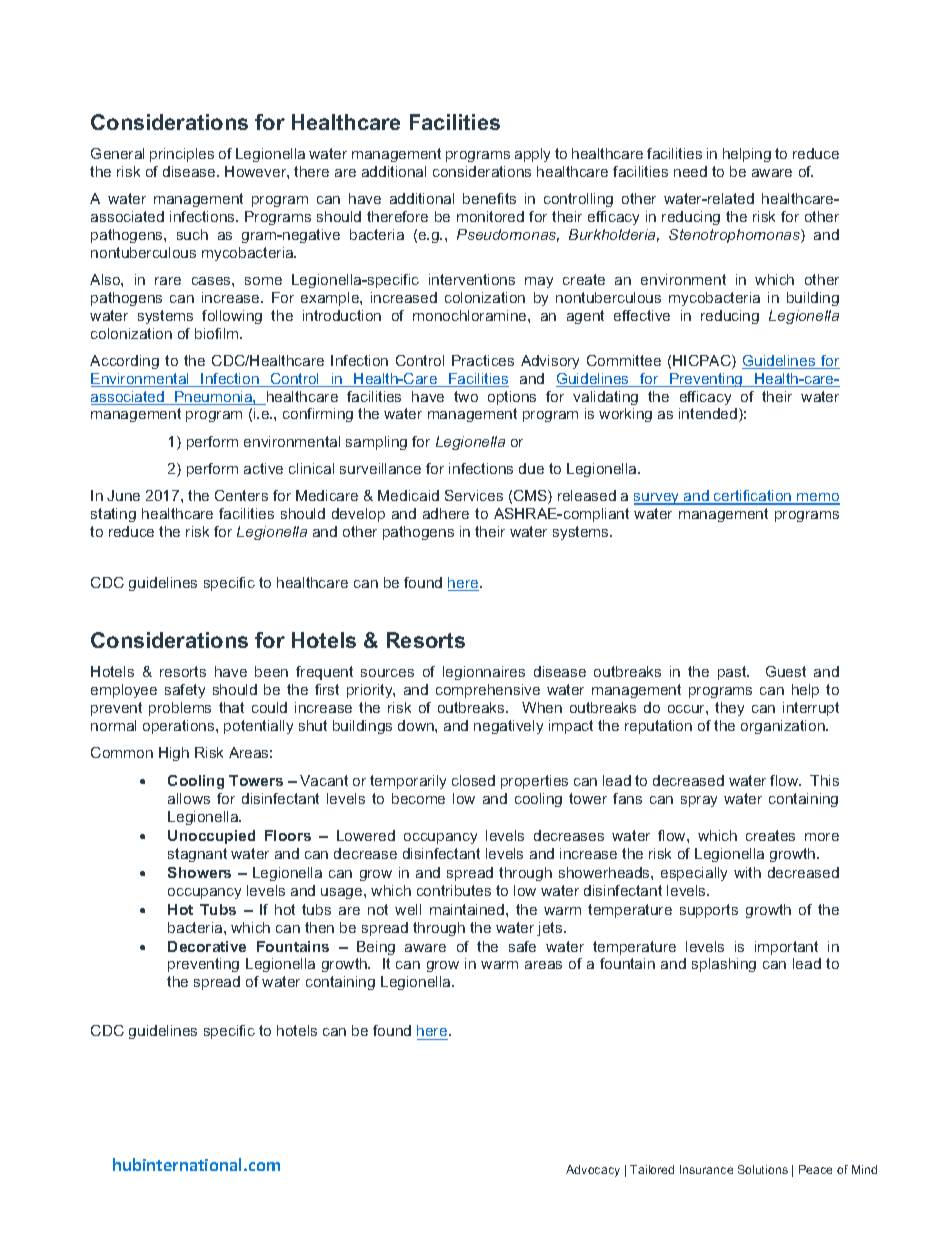 This image has width=952, height=1233. What do you see at coordinates (593, 1171) in the image?
I see `Advocacy` at bounding box center [593, 1171].
